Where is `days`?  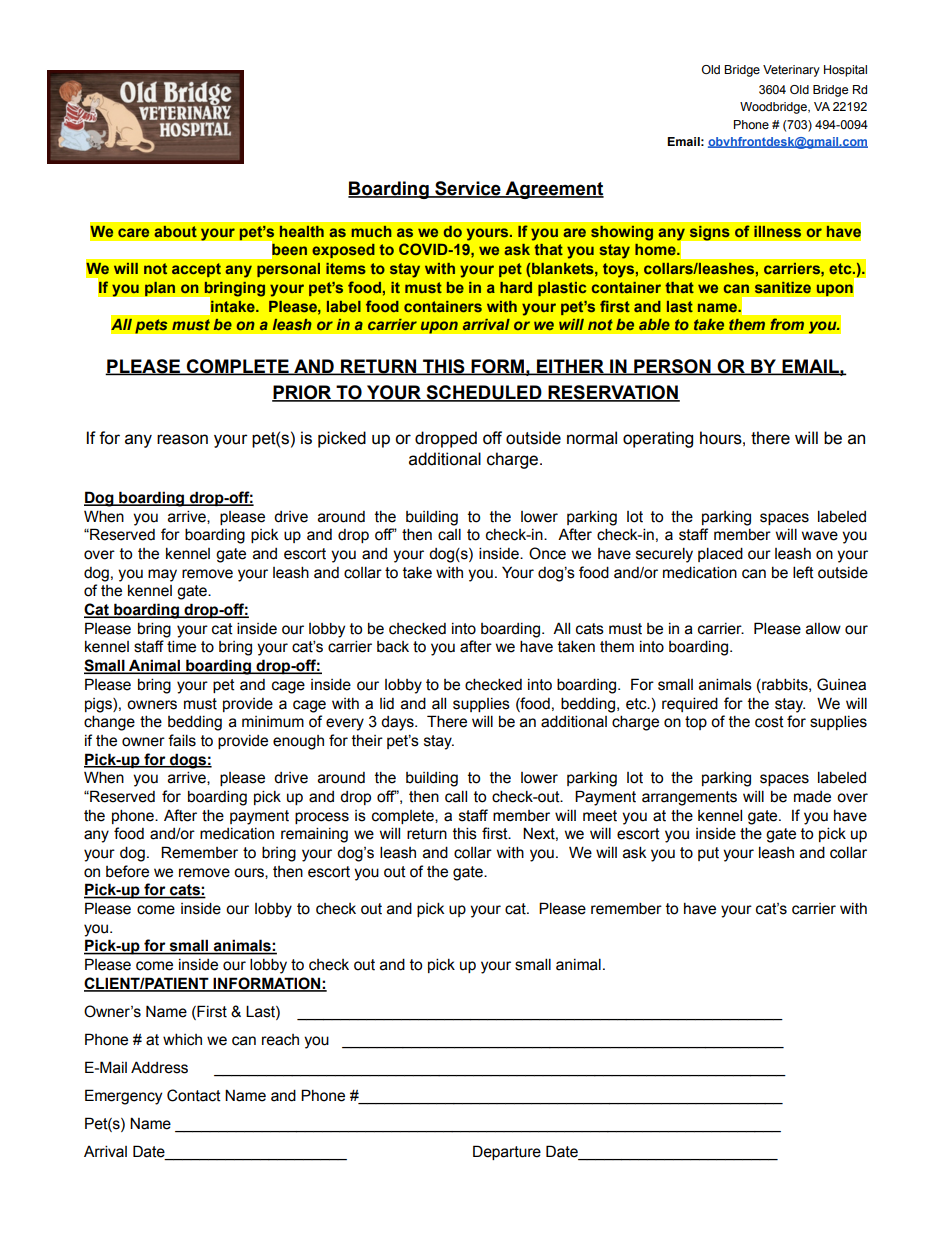 days is located at coordinates (398, 723).
